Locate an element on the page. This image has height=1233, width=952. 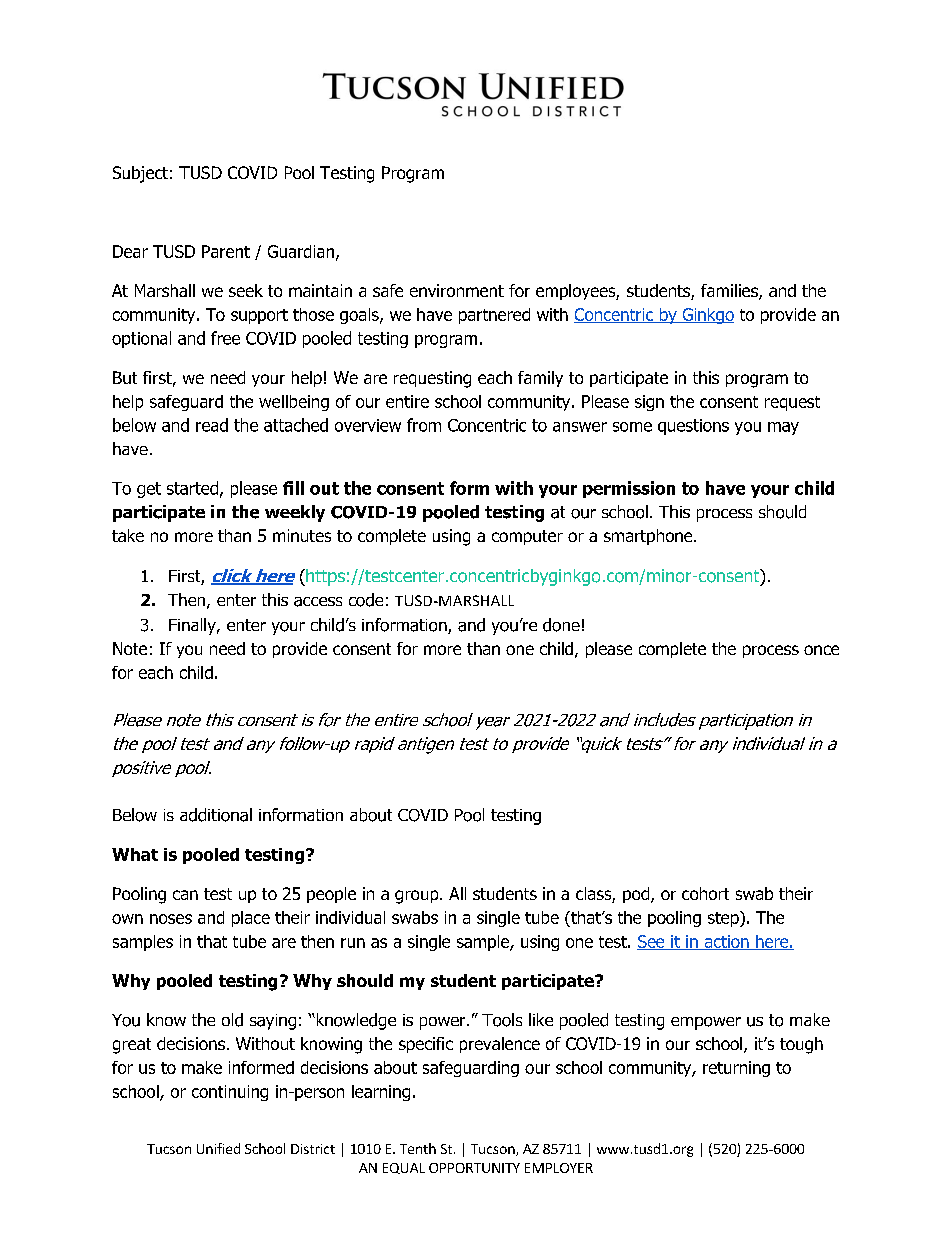
access is located at coordinates (318, 602).
